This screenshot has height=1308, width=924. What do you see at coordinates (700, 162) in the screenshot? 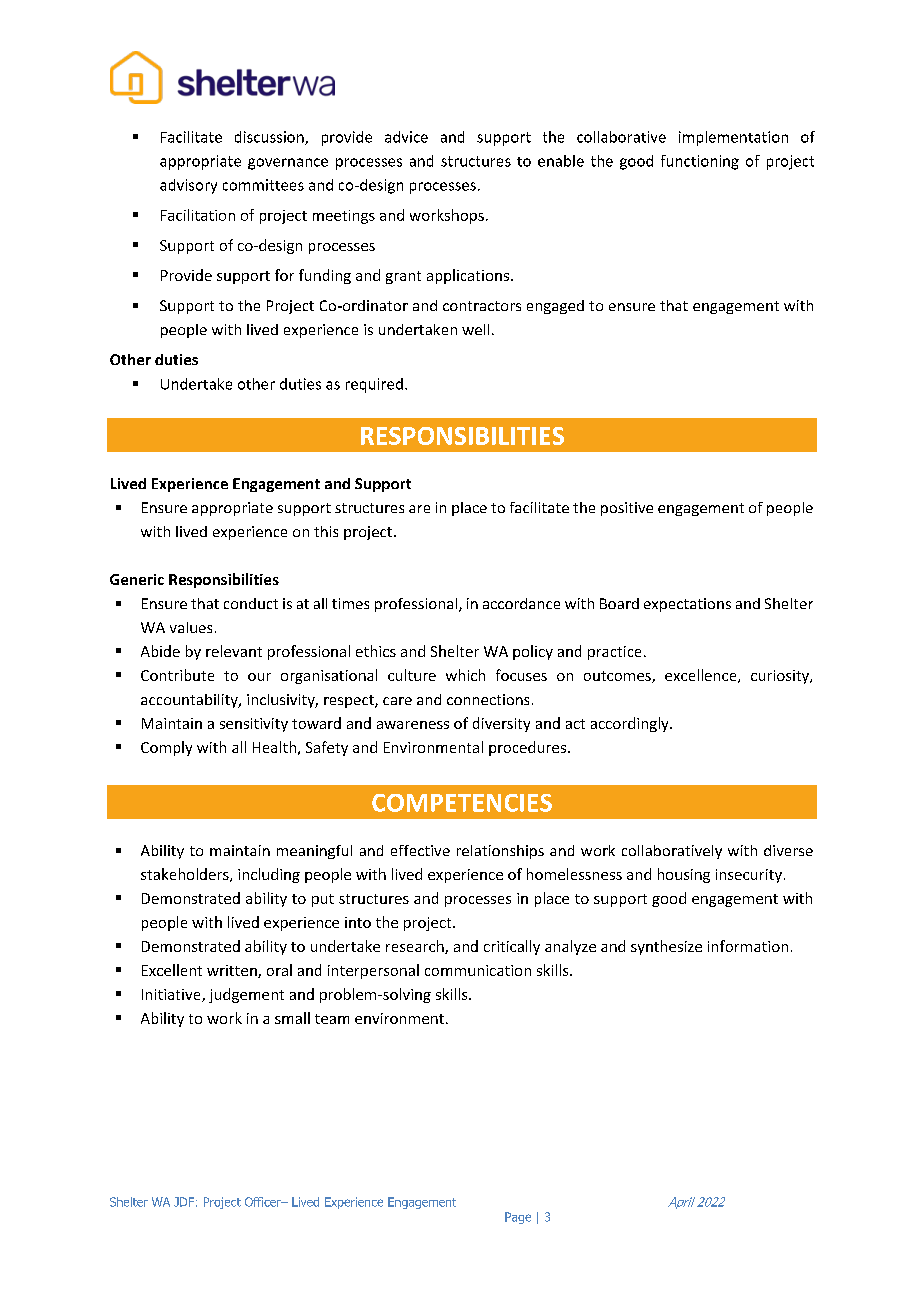
I see `functioning` at bounding box center [700, 162].
